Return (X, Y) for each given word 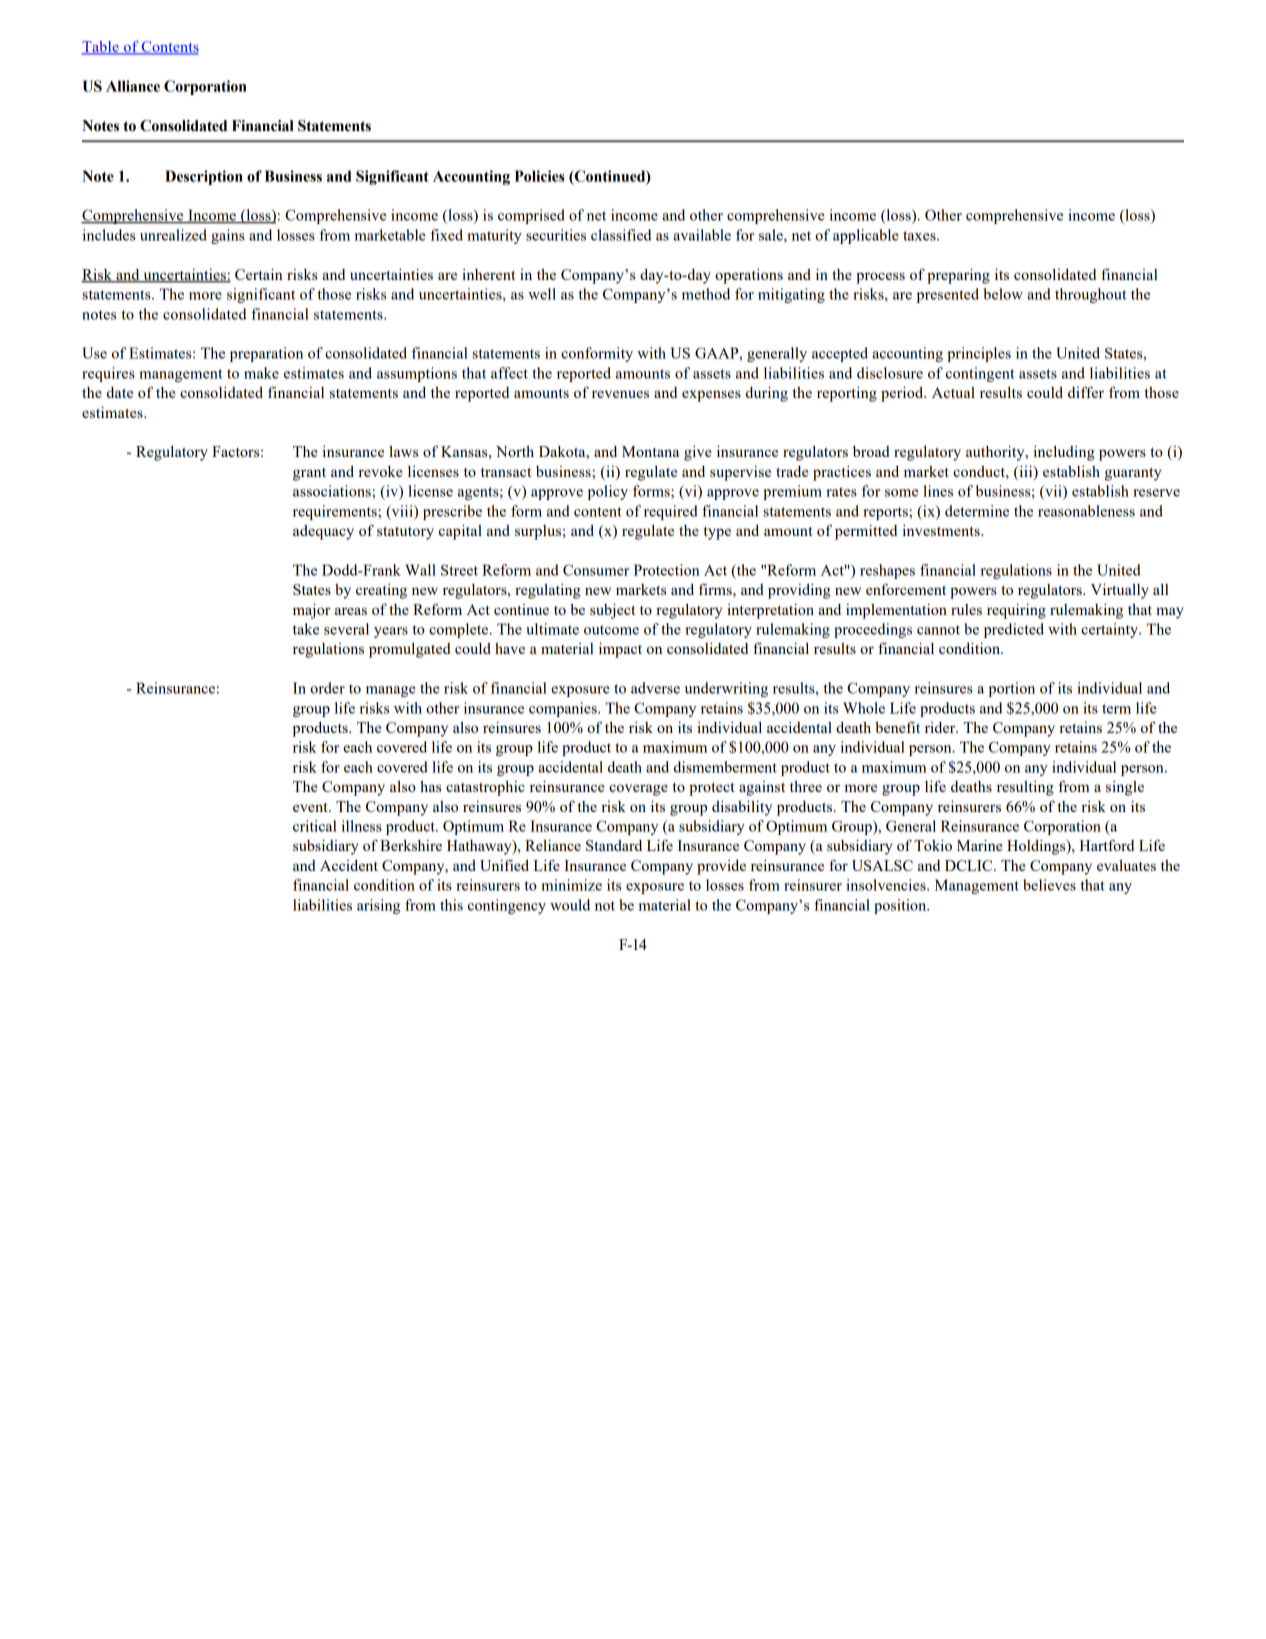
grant (309, 474)
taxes (920, 236)
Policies (540, 176)
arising (378, 906)
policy (607, 492)
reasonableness (1086, 511)
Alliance (133, 86)
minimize (571, 885)
